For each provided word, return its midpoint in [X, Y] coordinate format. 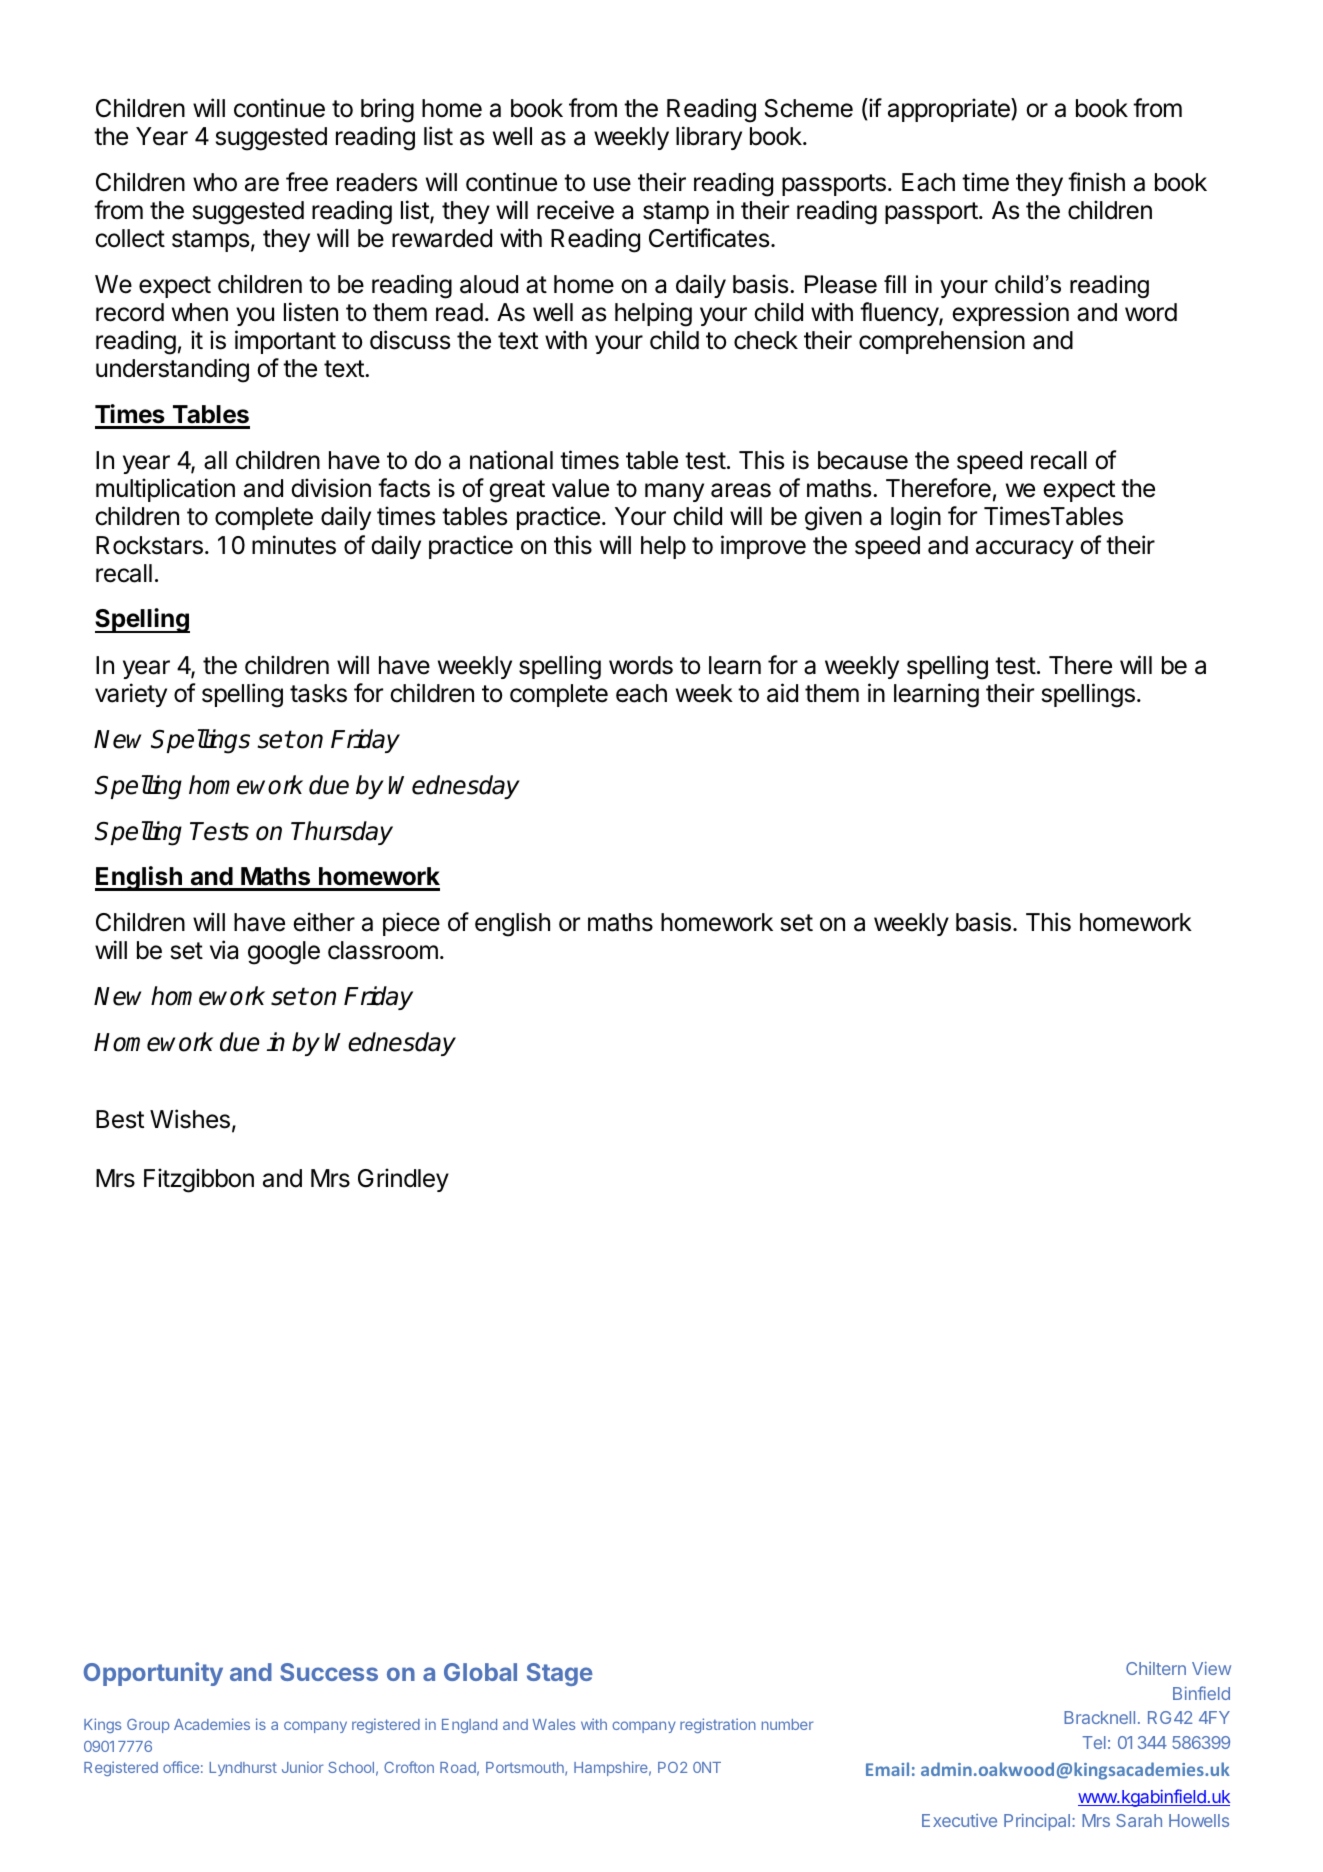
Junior [303, 1767]
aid [782, 693]
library [709, 138]
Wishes [190, 1119]
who [215, 182]
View [1211, 1668]
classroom [383, 950]
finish [1096, 182]
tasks [318, 693]
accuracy [1025, 549]
